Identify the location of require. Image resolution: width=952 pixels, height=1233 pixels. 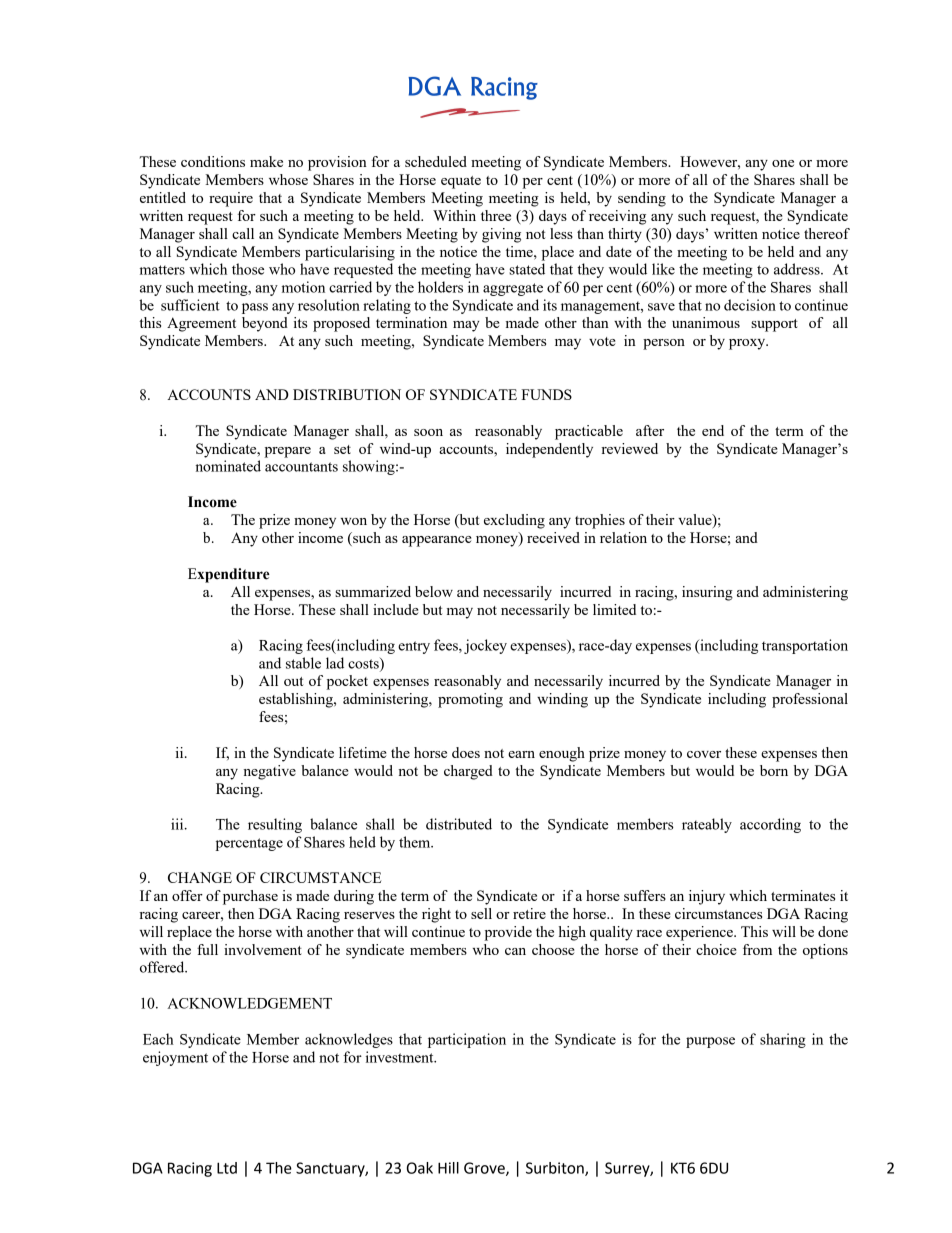
(231, 199).
